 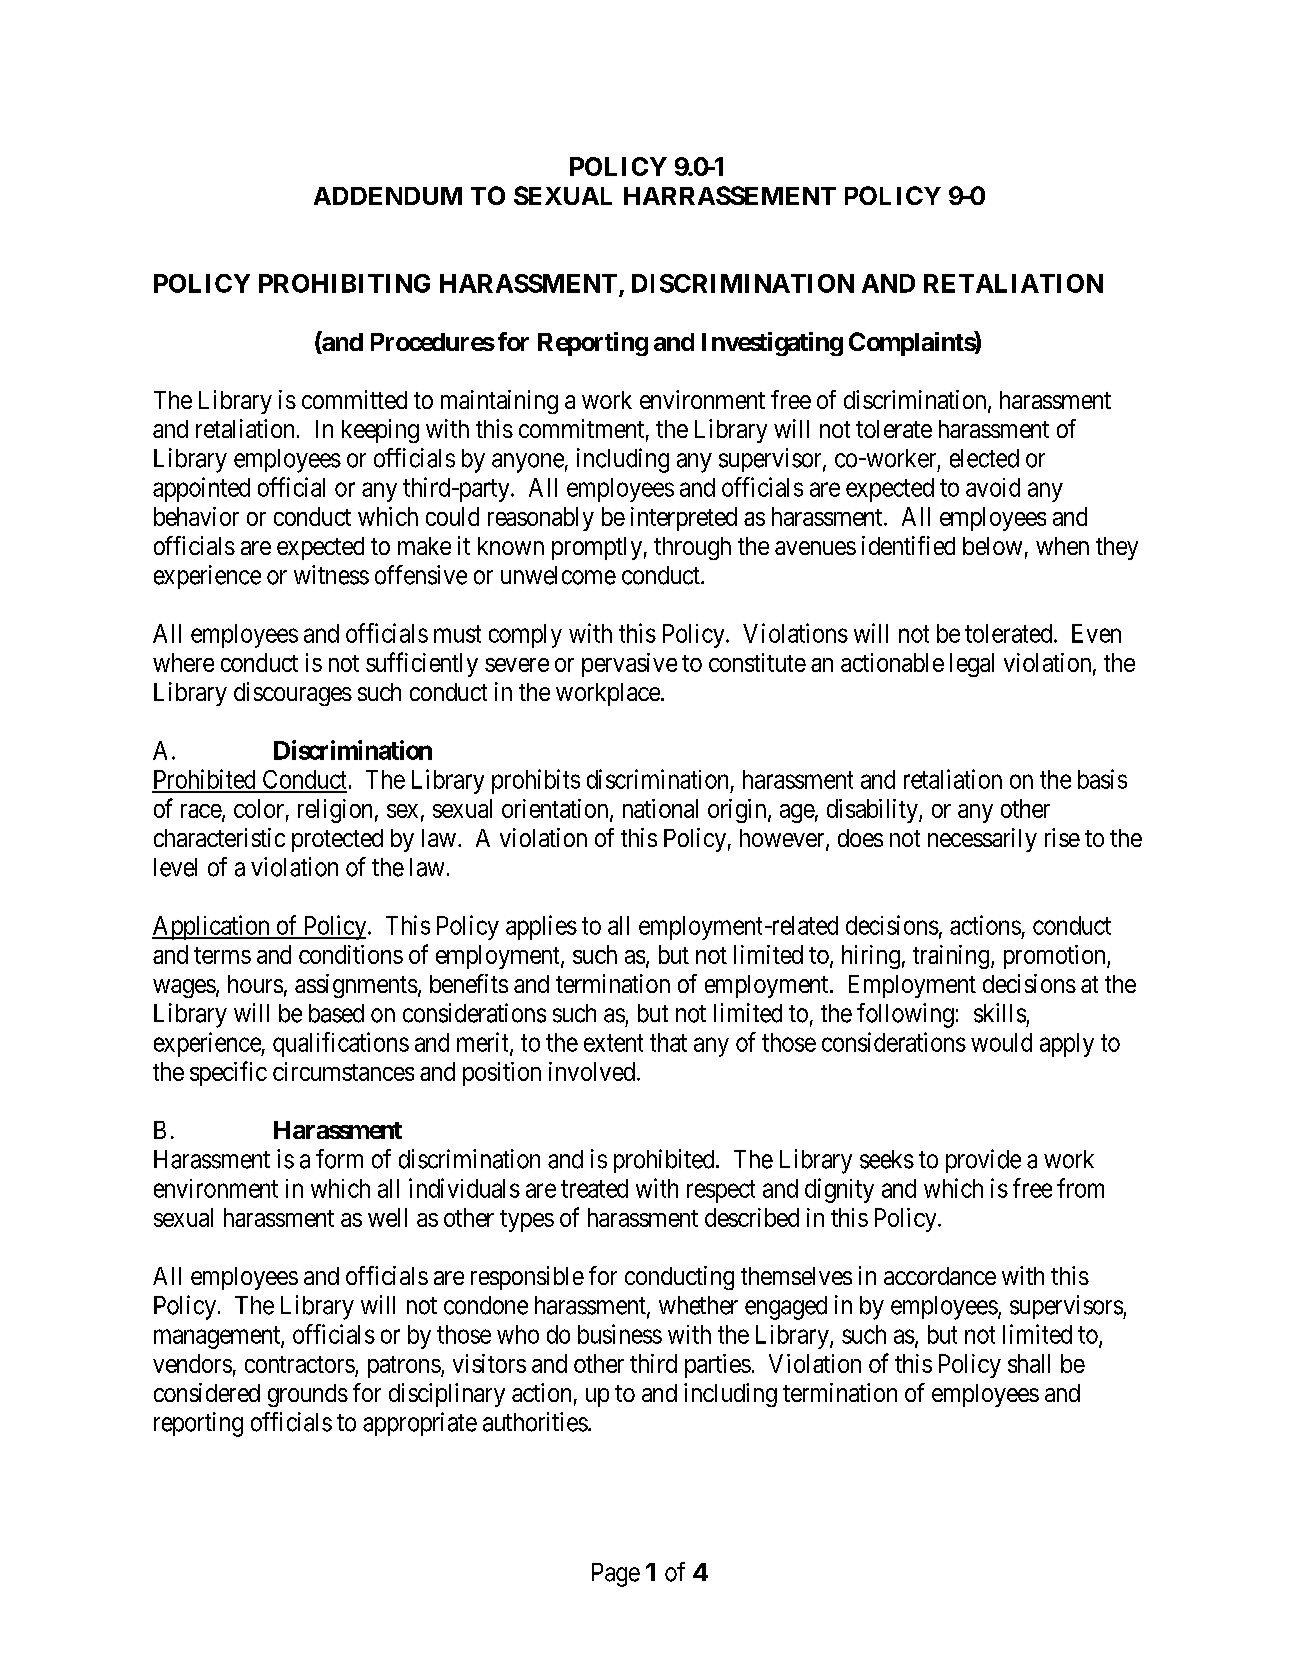 I want to click on grounds, so click(x=308, y=1395).
